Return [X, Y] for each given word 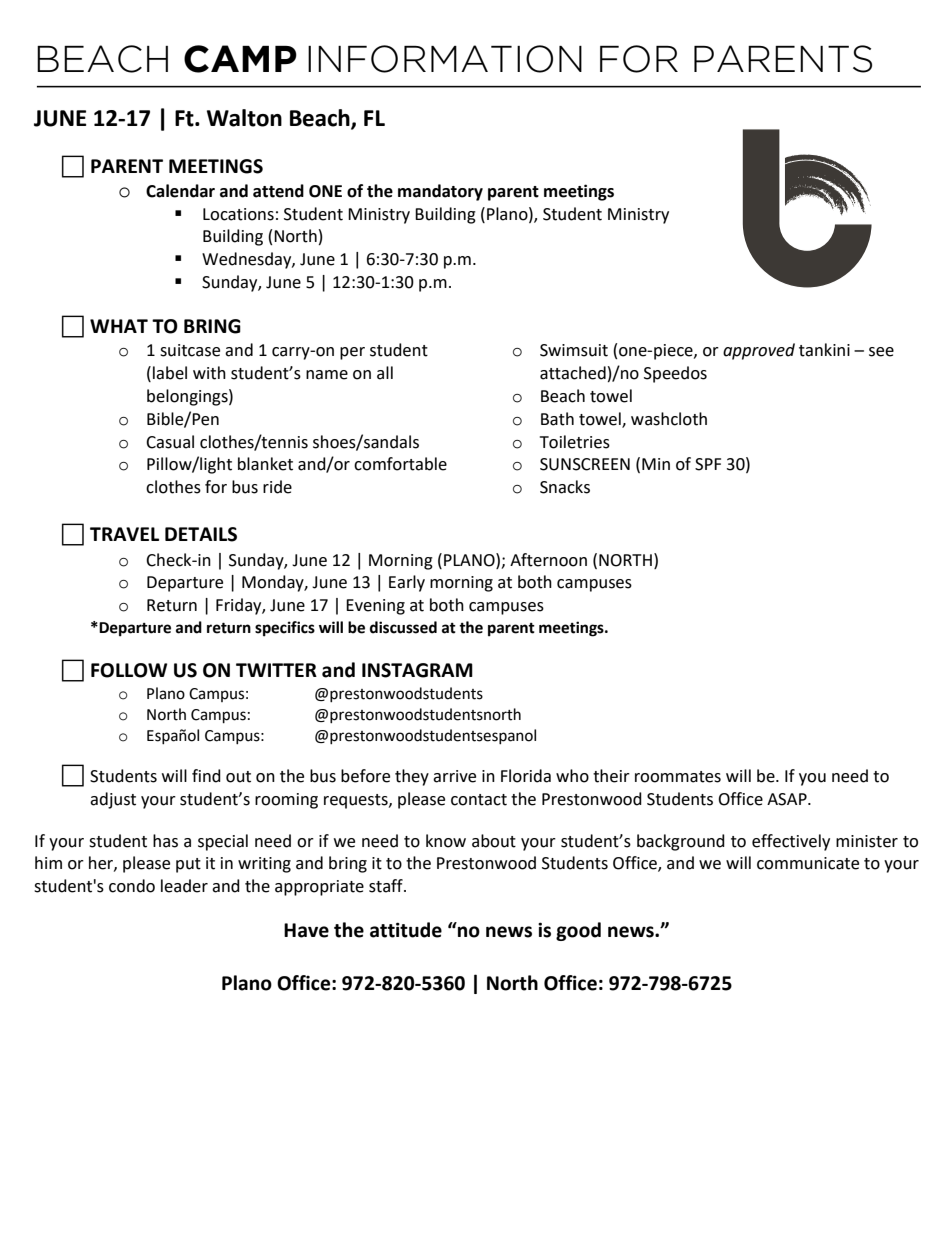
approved [759, 351]
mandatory [440, 192]
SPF [708, 464]
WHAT [119, 326]
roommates [678, 777]
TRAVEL [124, 534]
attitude [406, 930]
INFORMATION [445, 59]
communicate [808, 863]
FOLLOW [129, 670]
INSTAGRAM [417, 670]
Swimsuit [574, 350]
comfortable [400, 464]
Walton [244, 118]
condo [132, 886]
